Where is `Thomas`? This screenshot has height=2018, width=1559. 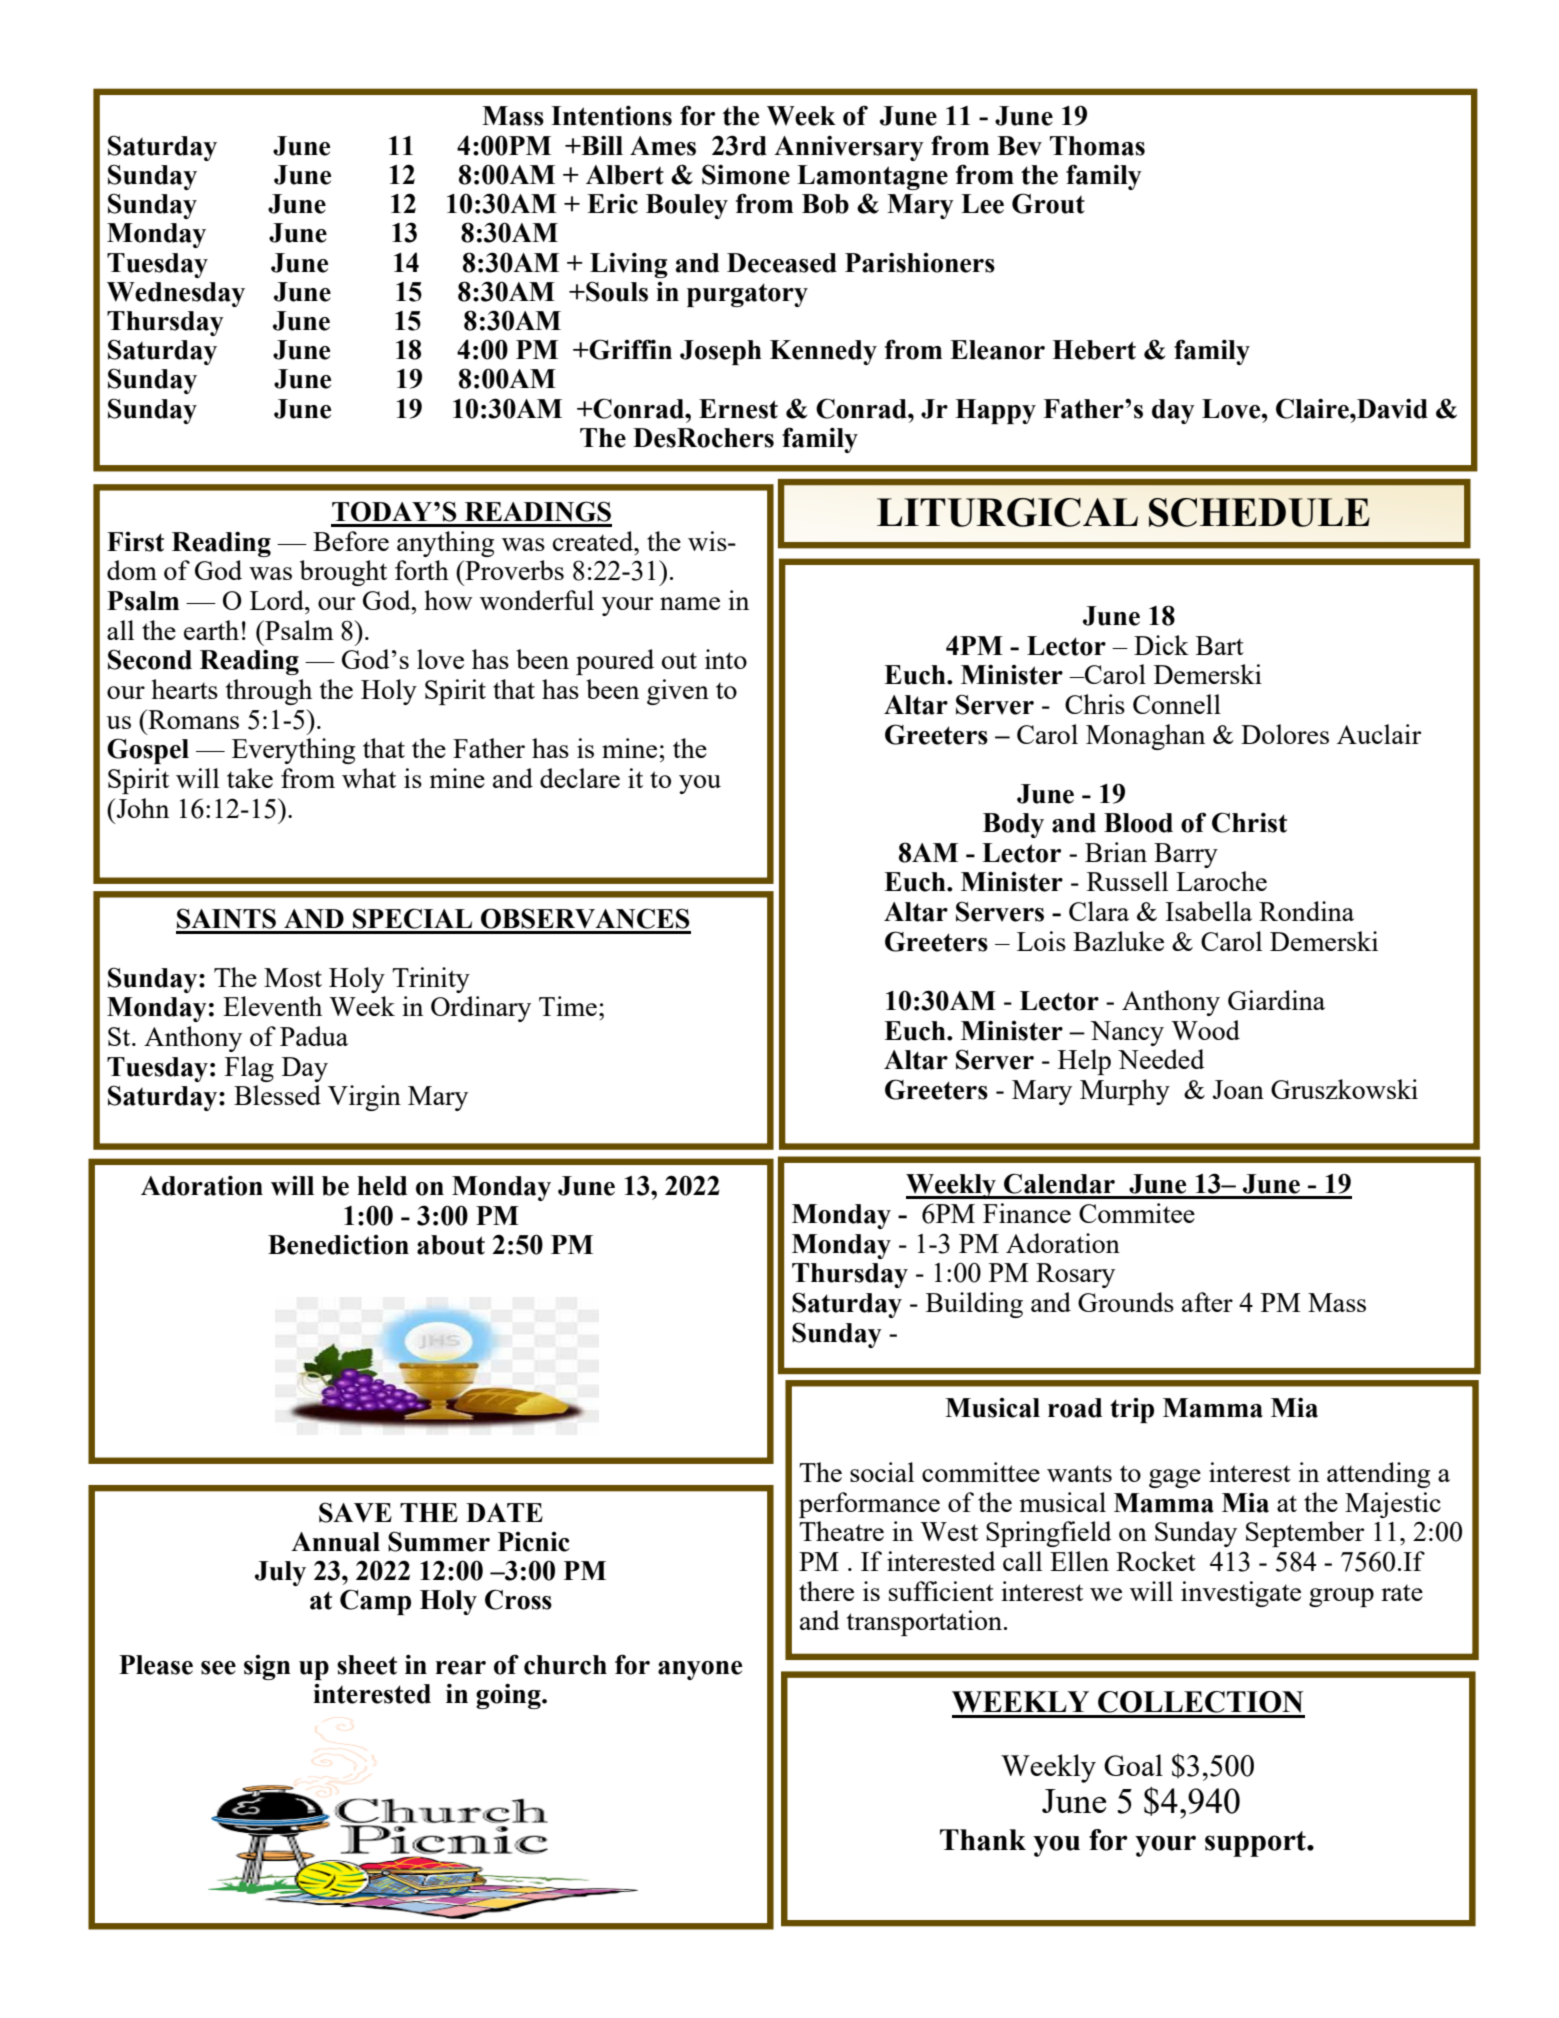
Thomas is located at coordinates (1097, 146).
